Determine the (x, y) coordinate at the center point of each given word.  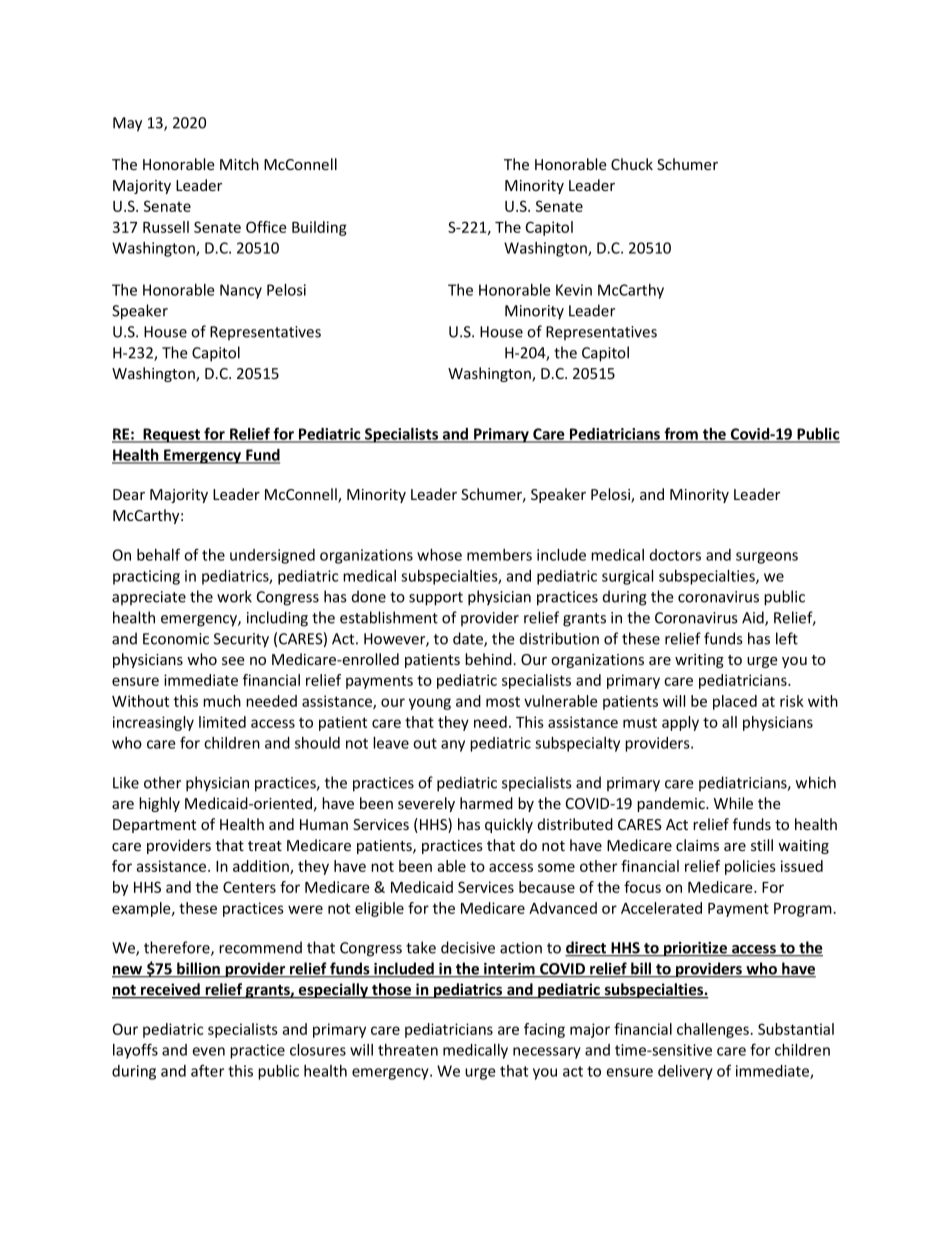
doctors (675, 555)
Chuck (632, 164)
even (208, 1051)
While (733, 803)
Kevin (574, 290)
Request (172, 435)
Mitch (239, 164)
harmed (486, 803)
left (787, 638)
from (681, 434)
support (436, 599)
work (234, 596)
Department (154, 826)
